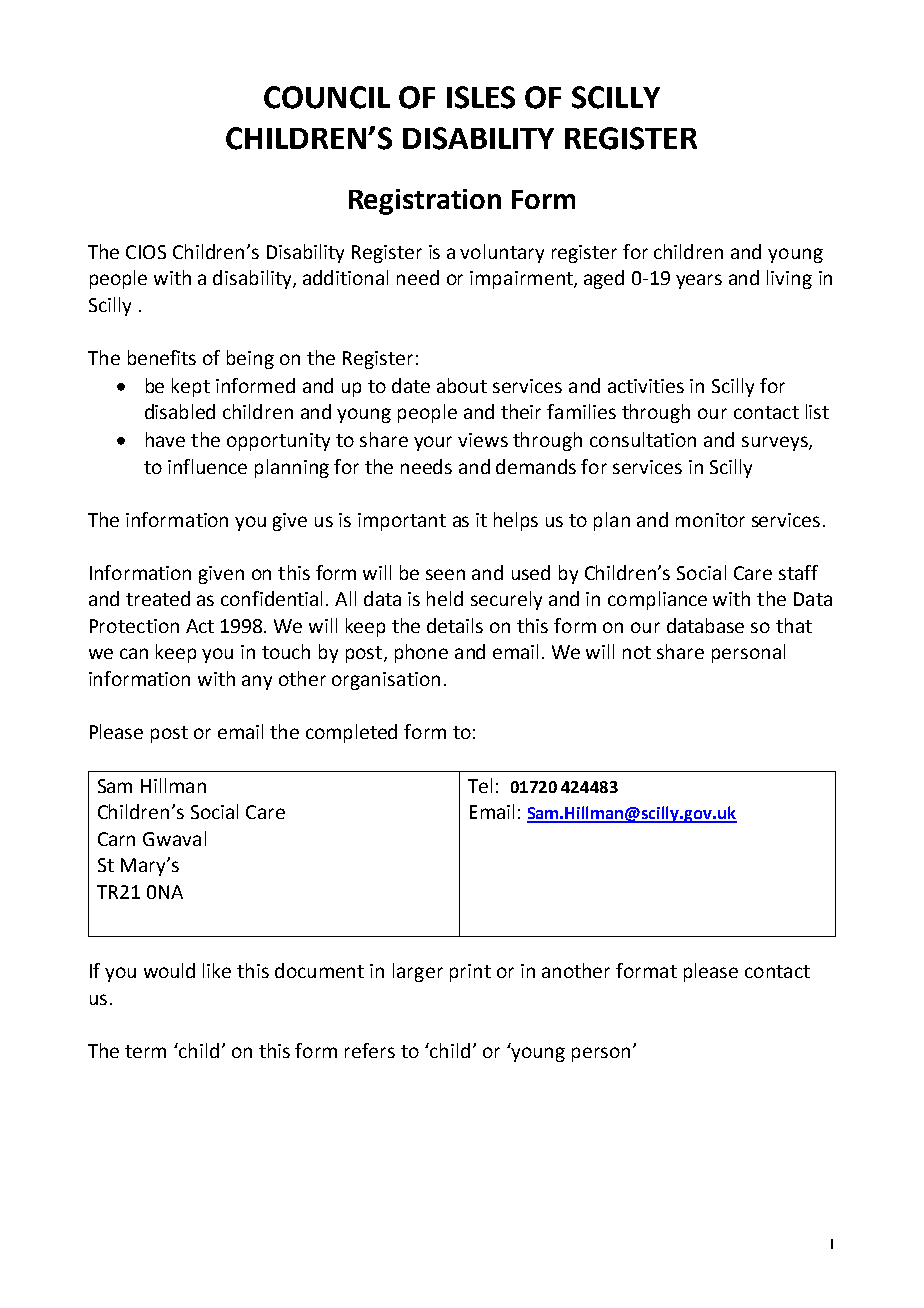  I want to click on ISLES, so click(481, 97).
